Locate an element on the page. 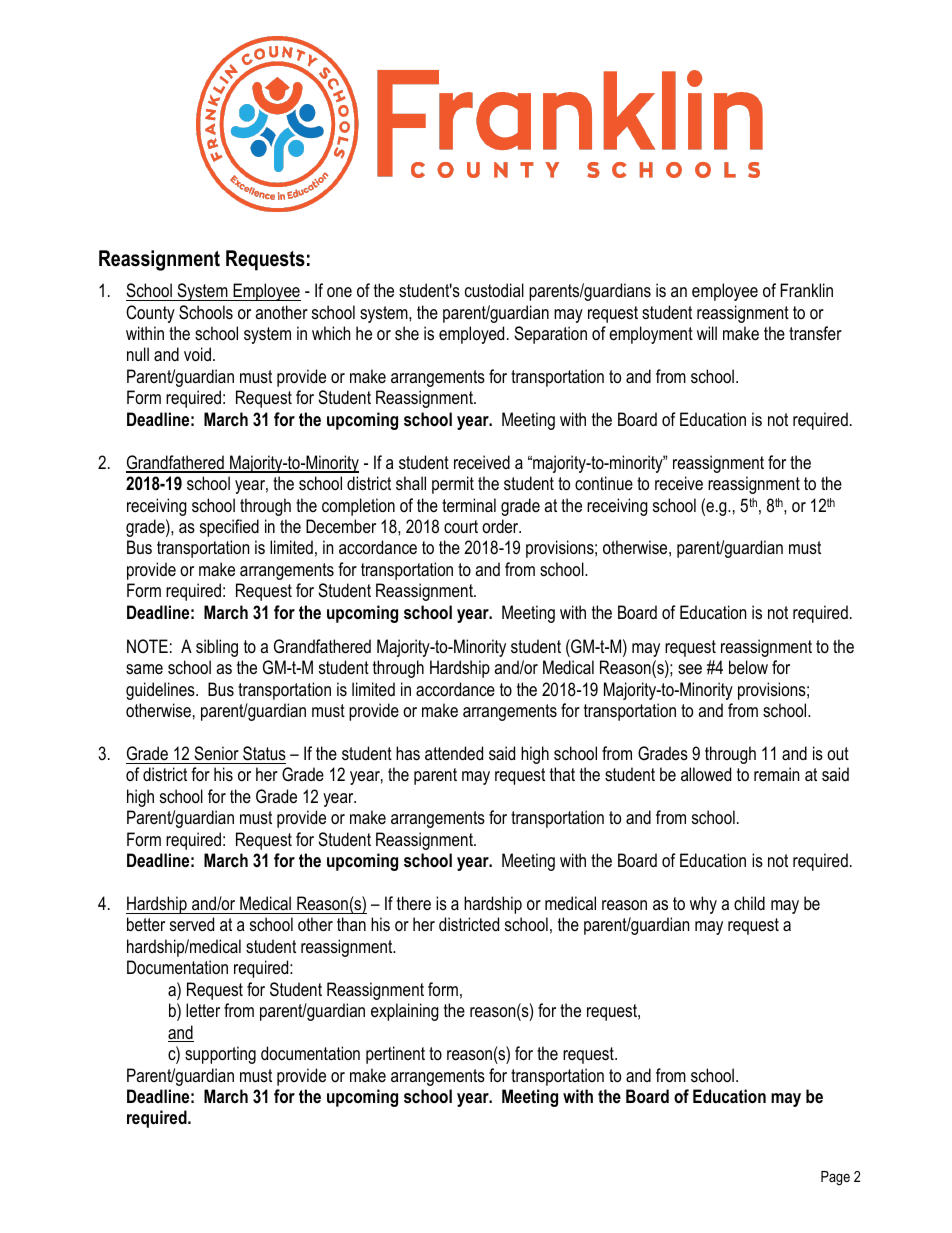  than is located at coordinates (351, 924).
